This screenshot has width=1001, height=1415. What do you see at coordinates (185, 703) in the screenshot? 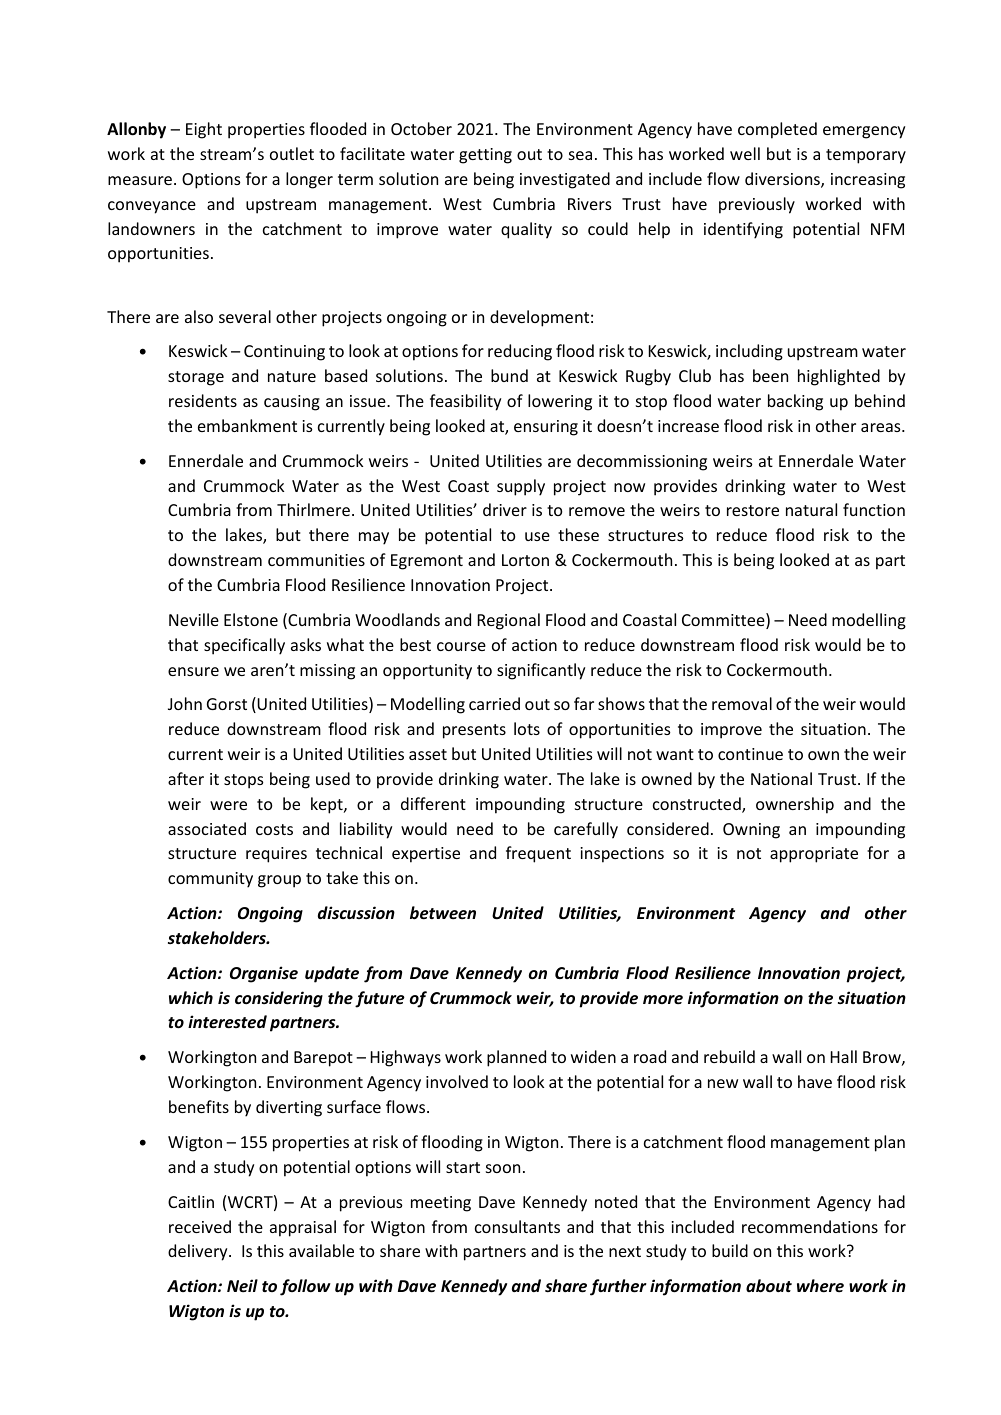
I see `John` at bounding box center [185, 703].
